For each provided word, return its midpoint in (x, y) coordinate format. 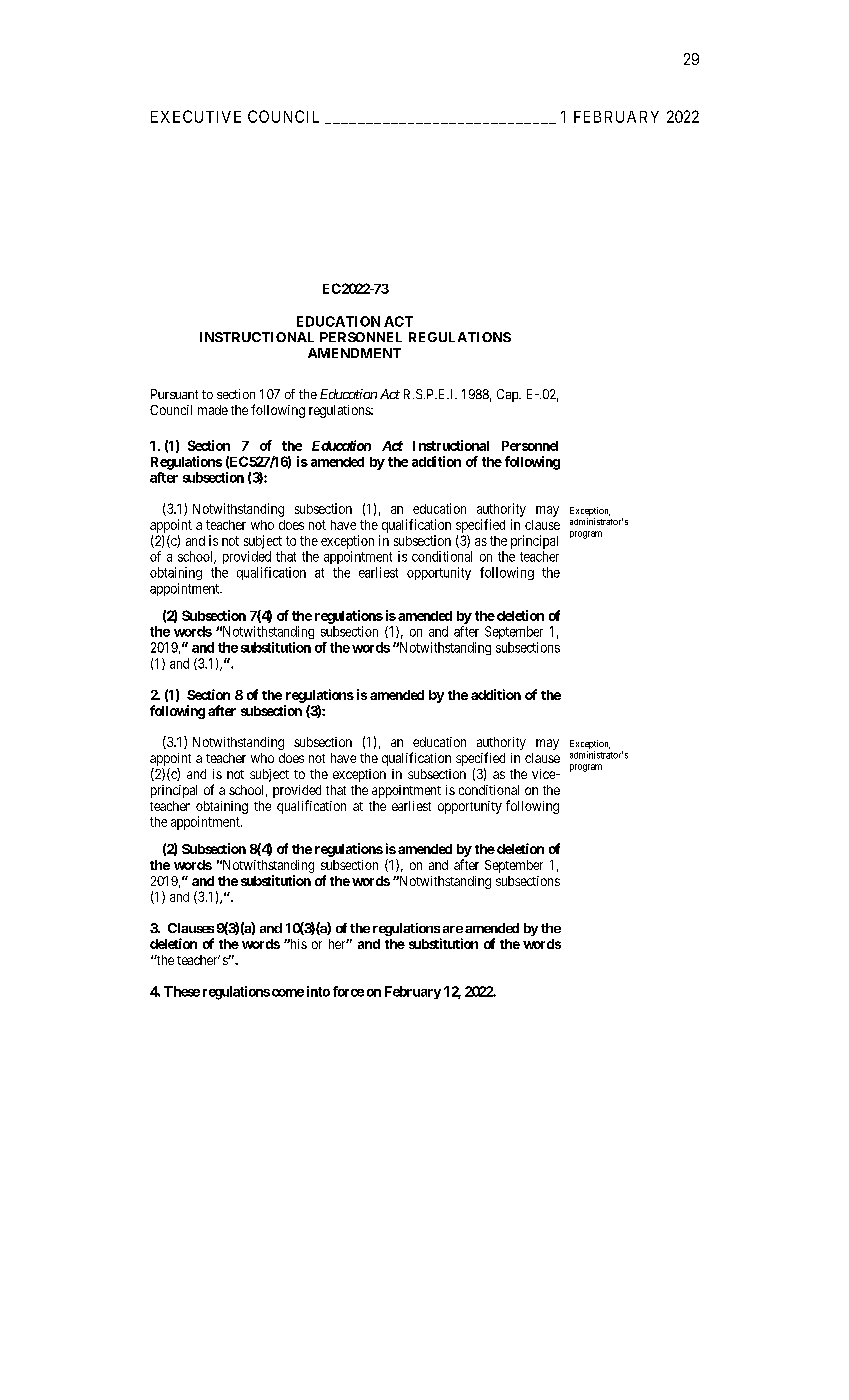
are (453, 929)
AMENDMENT (354, 353)
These (182, 991)
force (348, 991)
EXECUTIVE (196, 116)
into (318, 991)
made (213, 410)
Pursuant (174, 394)
